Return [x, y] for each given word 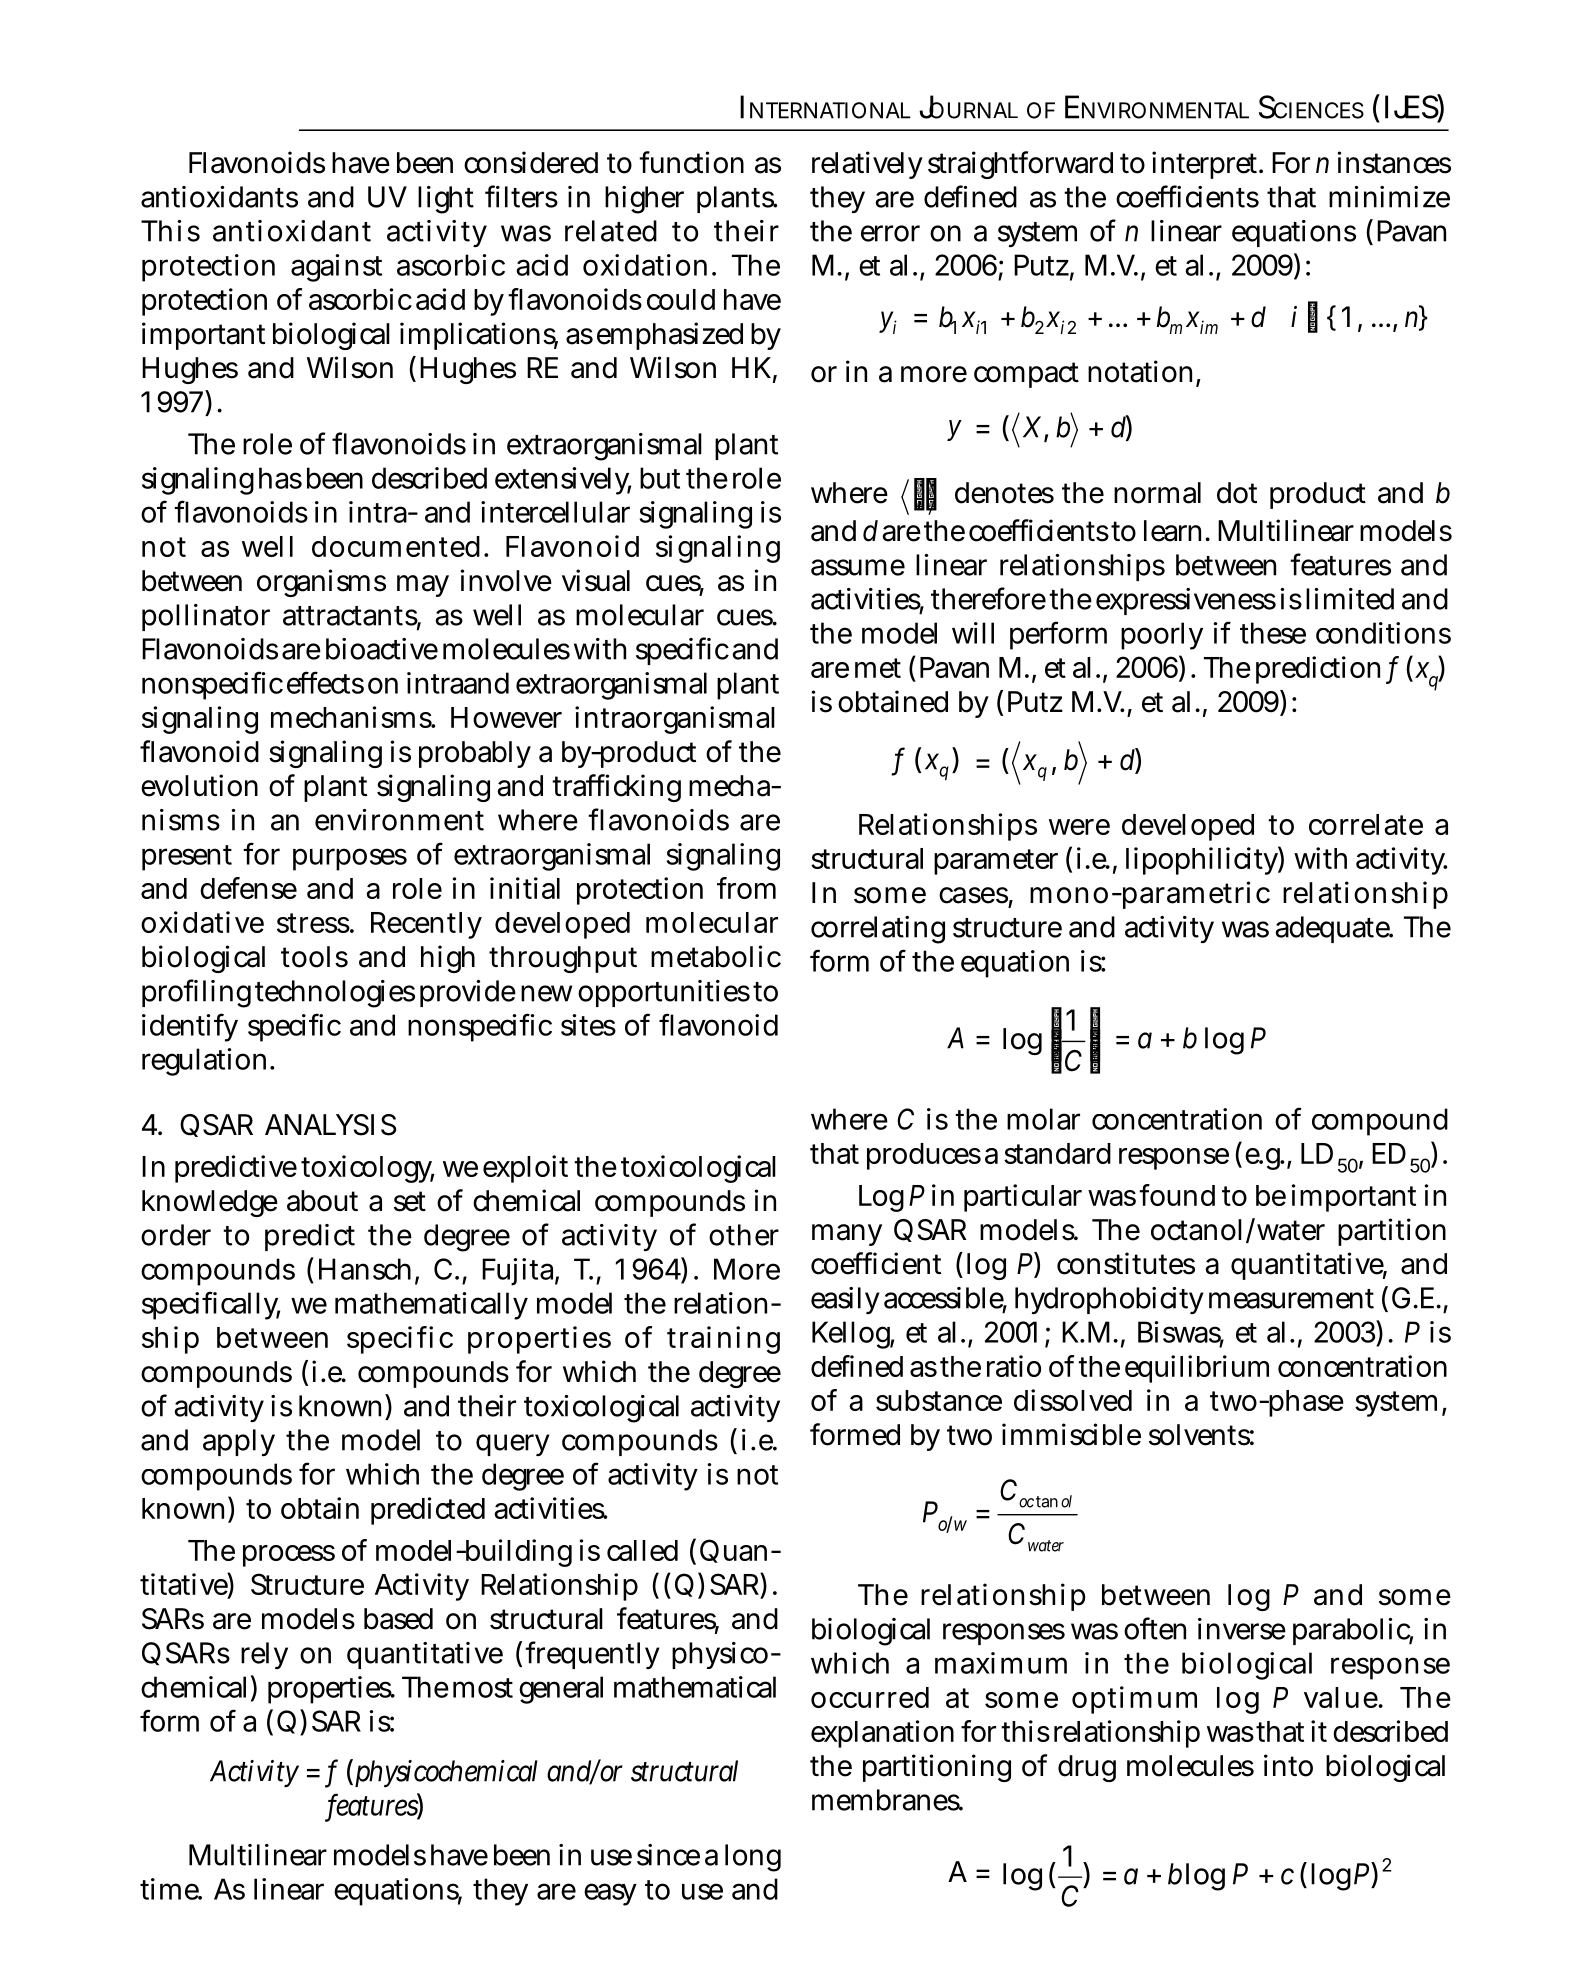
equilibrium [1197, 1369]
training [723, 1340]
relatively [867, 165]
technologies [335, 994]
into [1288, 1765]
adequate [1333, 929]
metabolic [716, 956]
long [753, 1858]
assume [858, 567]
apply [239, 1442]
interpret [1206, 165]
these [1273, 633]
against [336, 268]
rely [264, 1655]
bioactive [382, 649]
